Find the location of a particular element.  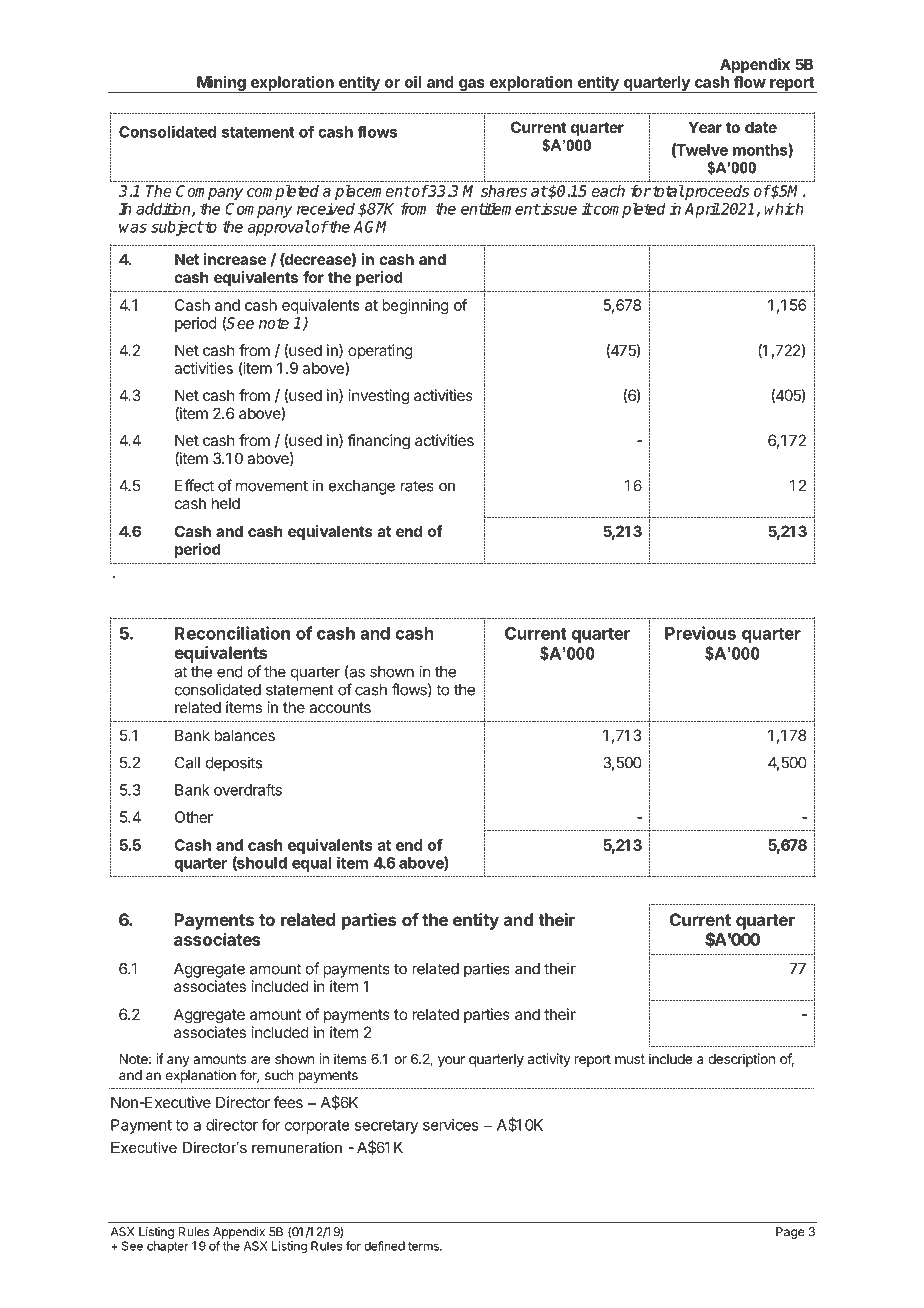

Page is located at coordinates (790, 1233).
